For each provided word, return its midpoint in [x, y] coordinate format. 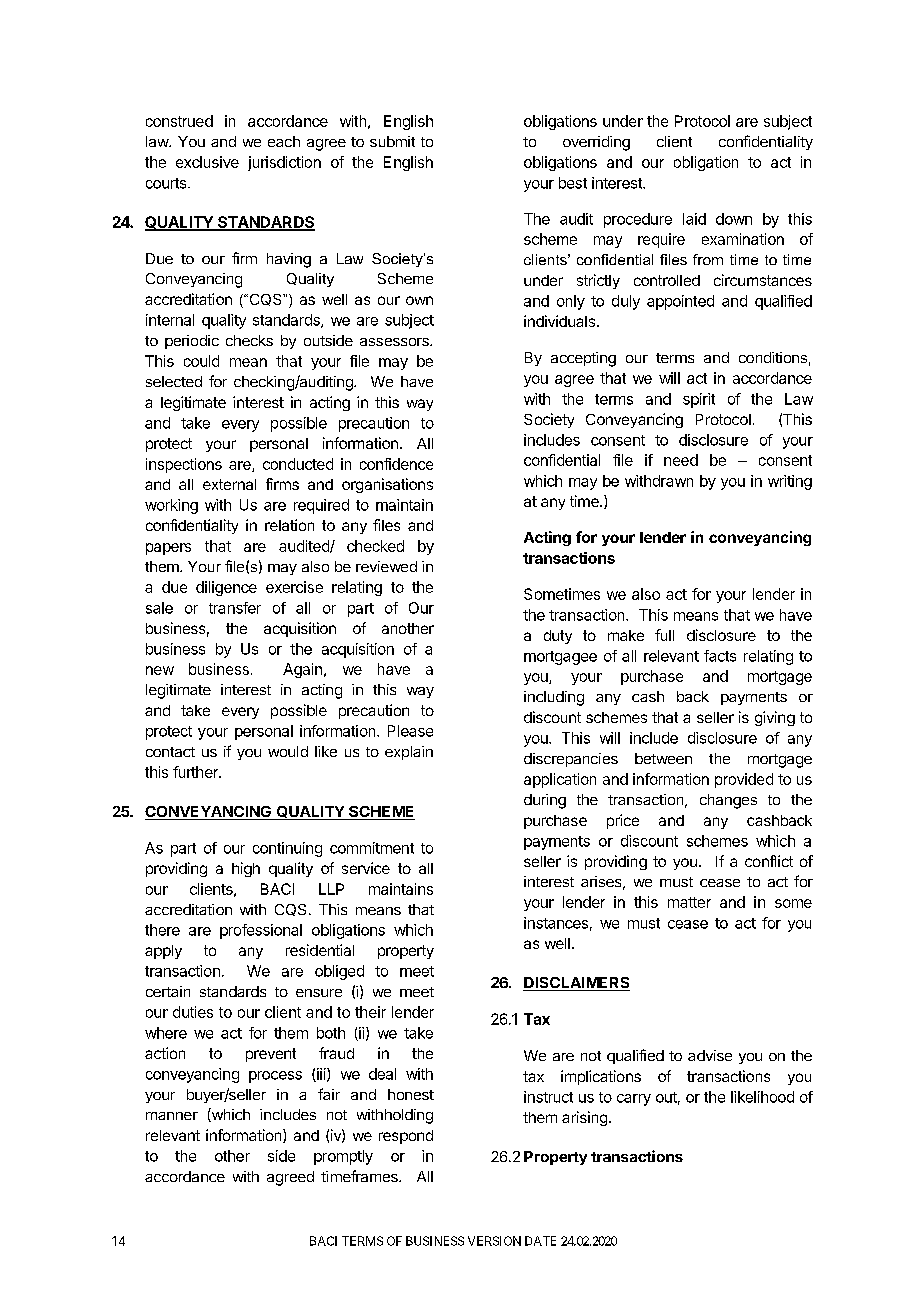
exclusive [207, 162]
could [201, 361]
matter [689, 902]
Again [302, 670]
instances [556, 923]
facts [720, 656]
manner [172, 1116]
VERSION [494, 1241]
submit [392, 141]
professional [261, 931]
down [734, 219]
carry [634, 1100]
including [554, 698]
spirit [699, 400]
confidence [396, 464]
